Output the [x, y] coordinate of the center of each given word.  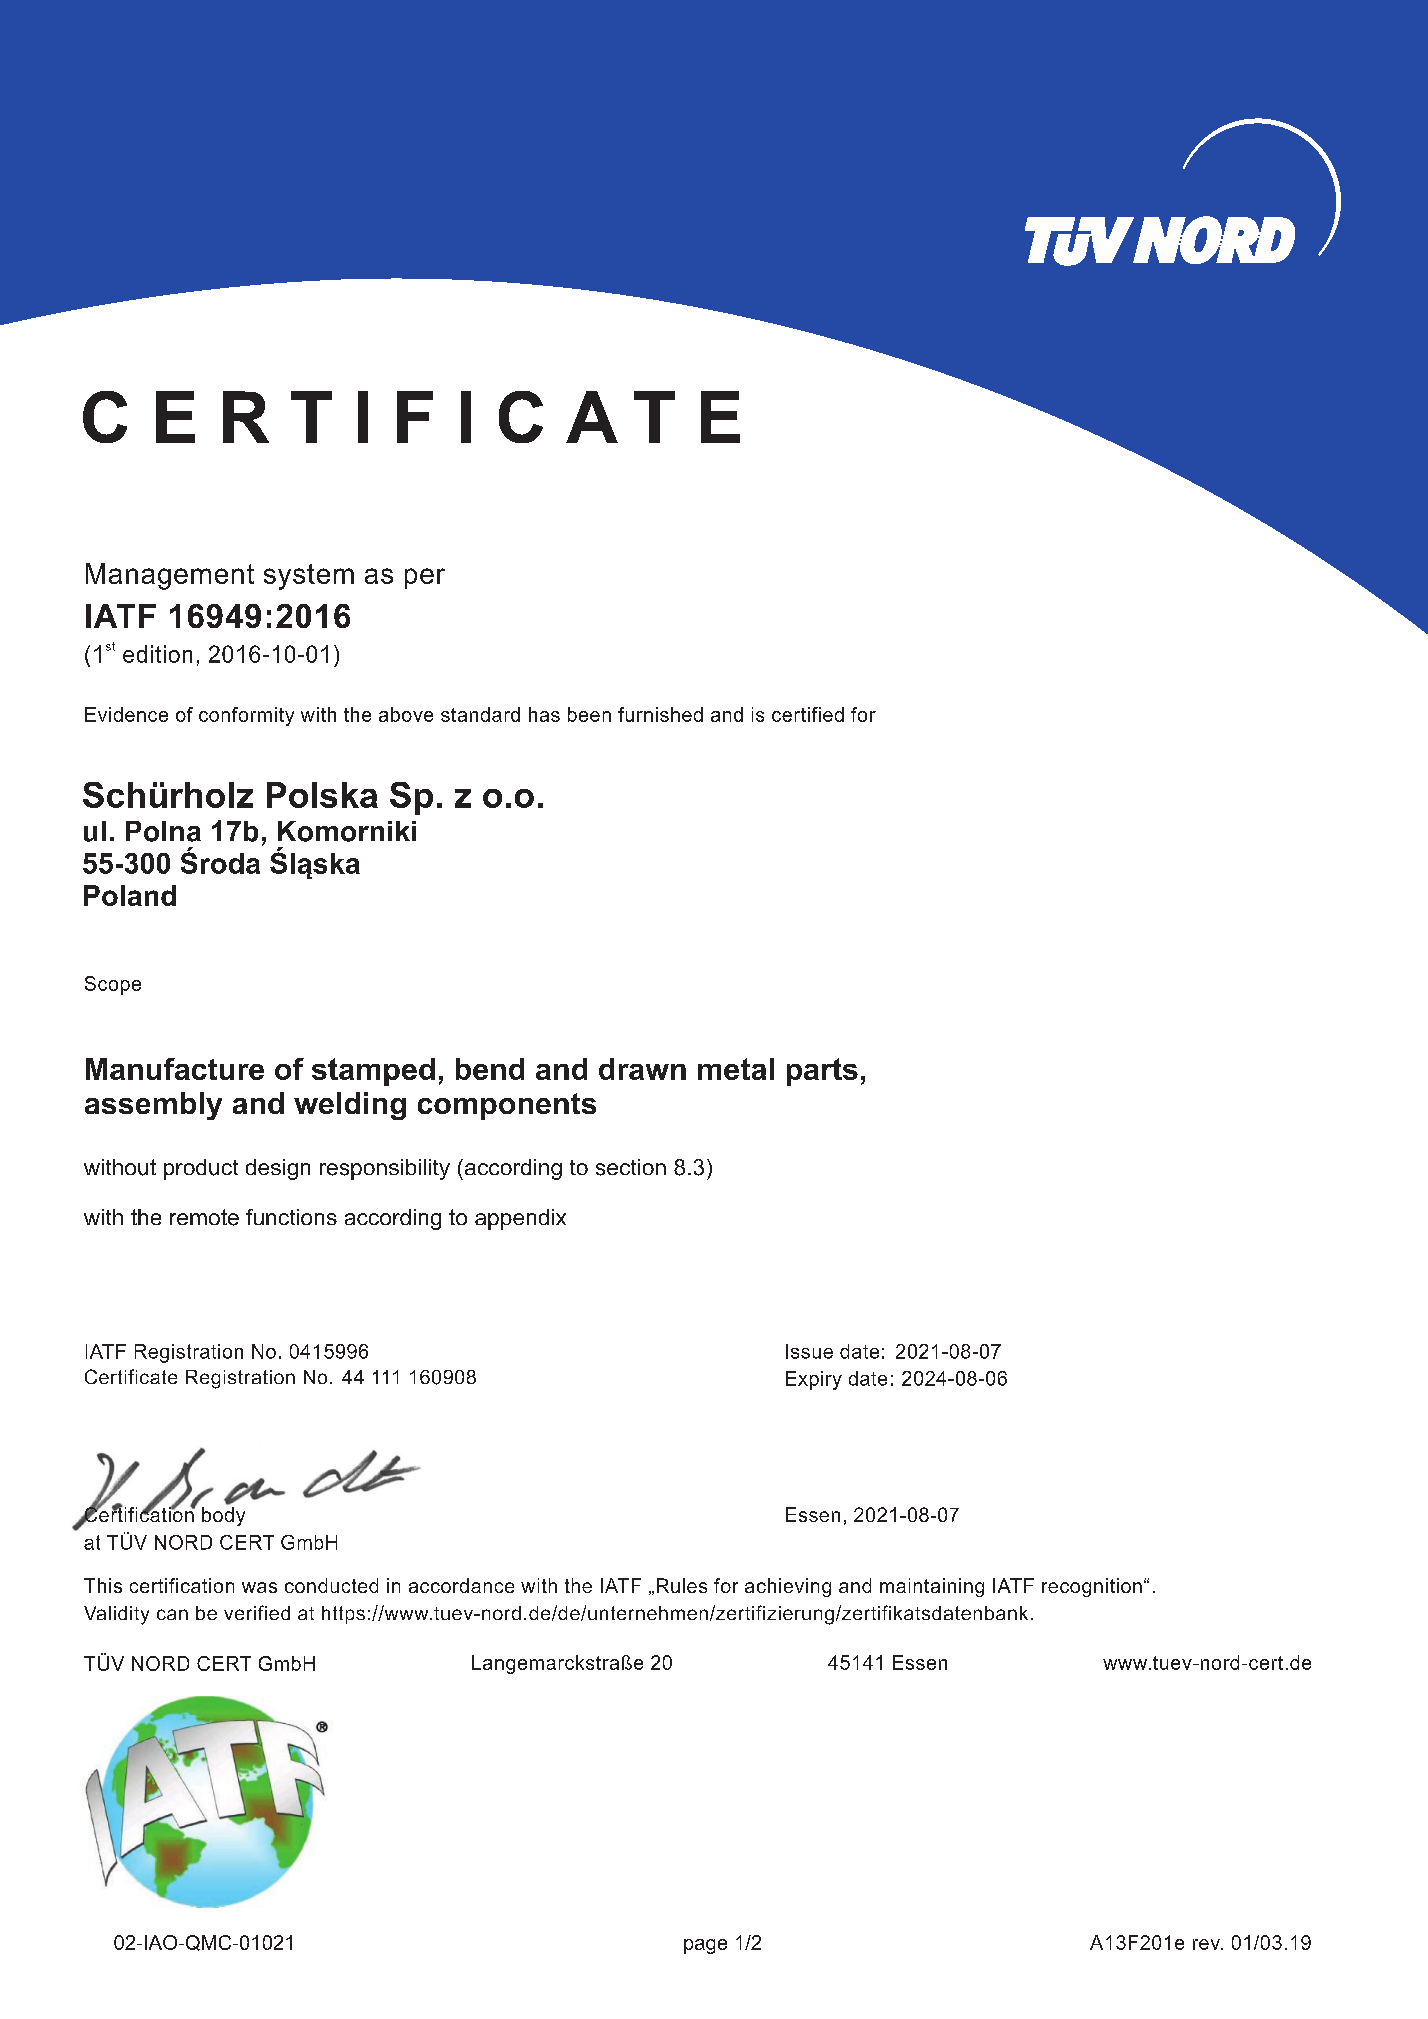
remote [204, 1217]
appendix [520, 1219]
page [705, 1946]
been [589, 714]
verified [257, 1612]
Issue [809, 1351]
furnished [660, 714]
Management [170, 576]
